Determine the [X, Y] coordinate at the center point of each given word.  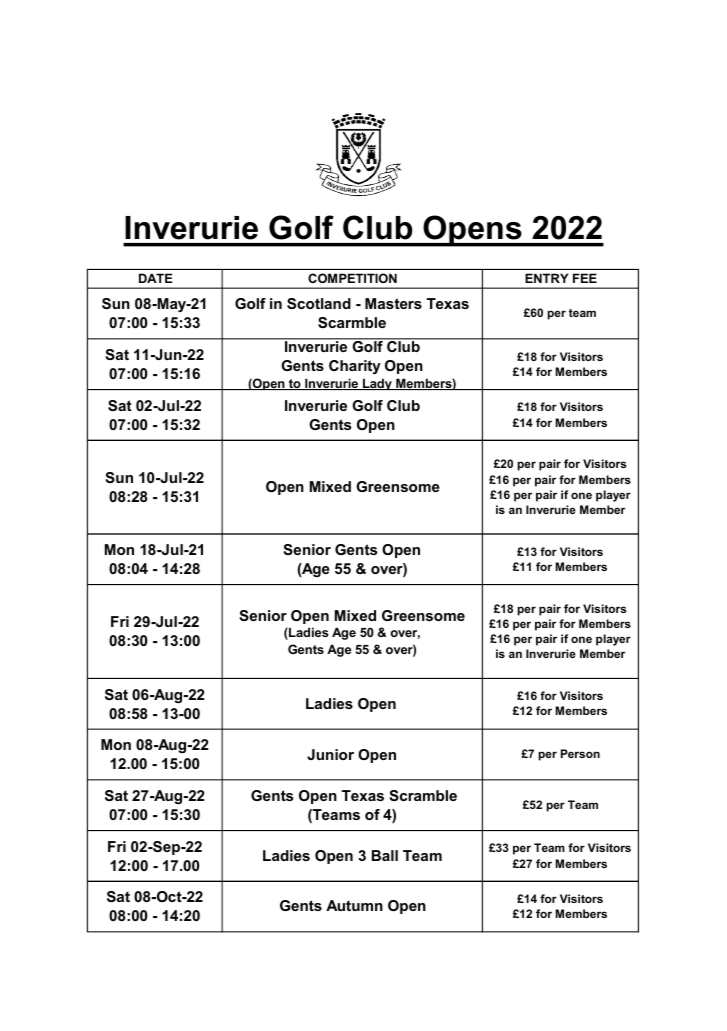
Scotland [319, 303]
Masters [393, 303]
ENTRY [547, 278]
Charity [355, 367]
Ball [385, 855]
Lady [377, 384]
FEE [585, 278]
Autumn [354, 905]
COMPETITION [352, 278]
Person [580, 753]
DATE [155, 278]
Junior [330, 754]
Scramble [423, 795]
